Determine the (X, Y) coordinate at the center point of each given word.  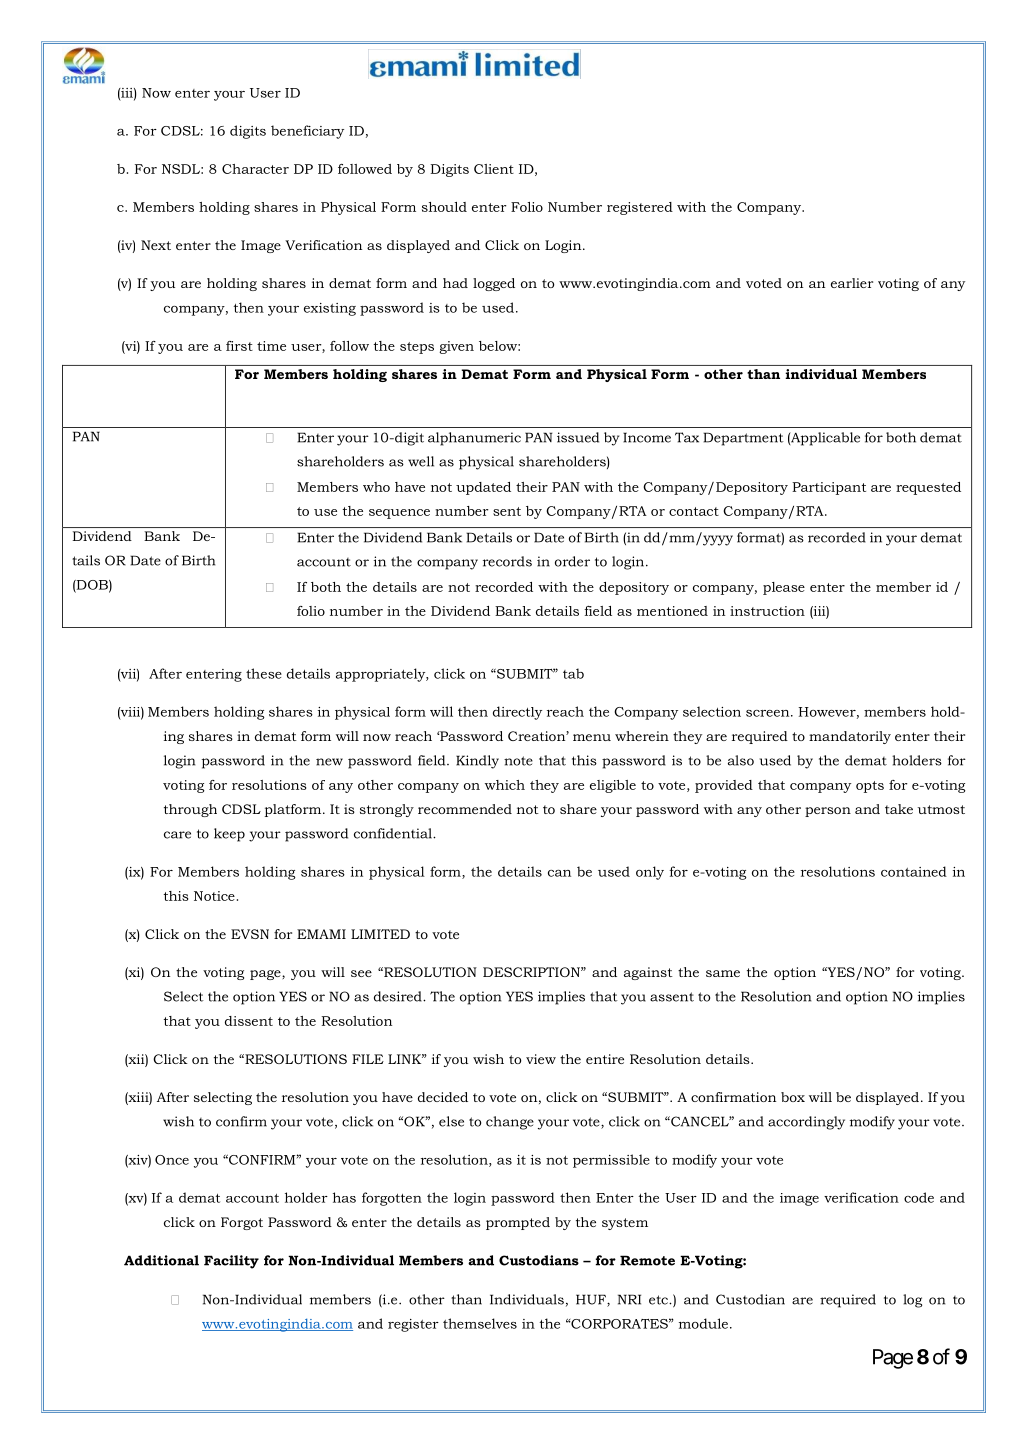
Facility (231, 1262)
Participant (829, 488)
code (919, 1197)
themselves (480, 1323)
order (572, 561)
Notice (214, 896)
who (376, 487)
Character (255, 169)
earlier (852, 283)
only (650, 873)
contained (914, 871)
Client (494, 169)
